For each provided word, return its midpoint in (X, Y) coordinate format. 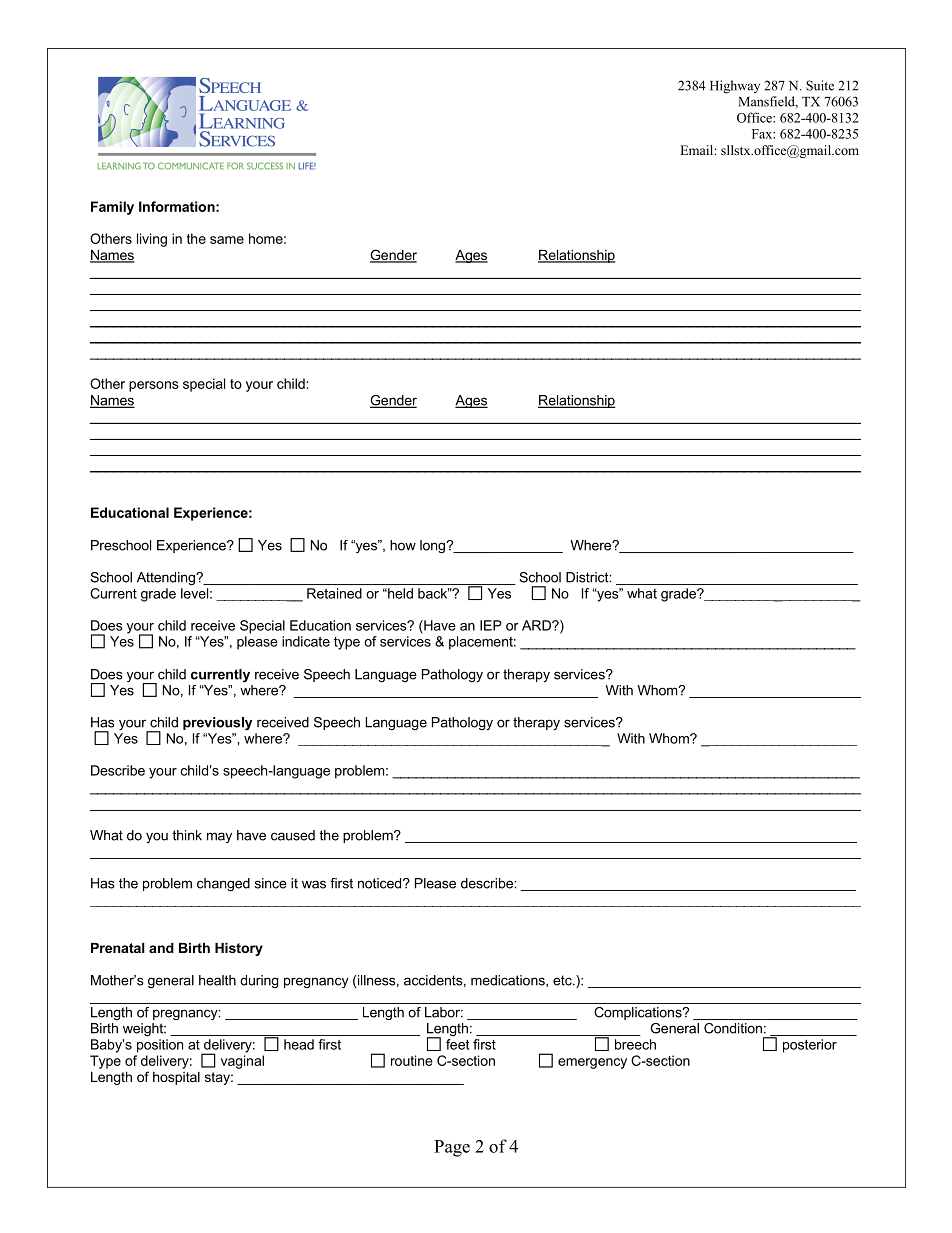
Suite (820, 85)
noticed (381, 883)
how (403, 545)
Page (452, 1148)
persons (154, 386)
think (187, 835)
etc (563, 980)
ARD (537, 625)
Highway (735, 87)
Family (112, 208)
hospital (176, 1078)
